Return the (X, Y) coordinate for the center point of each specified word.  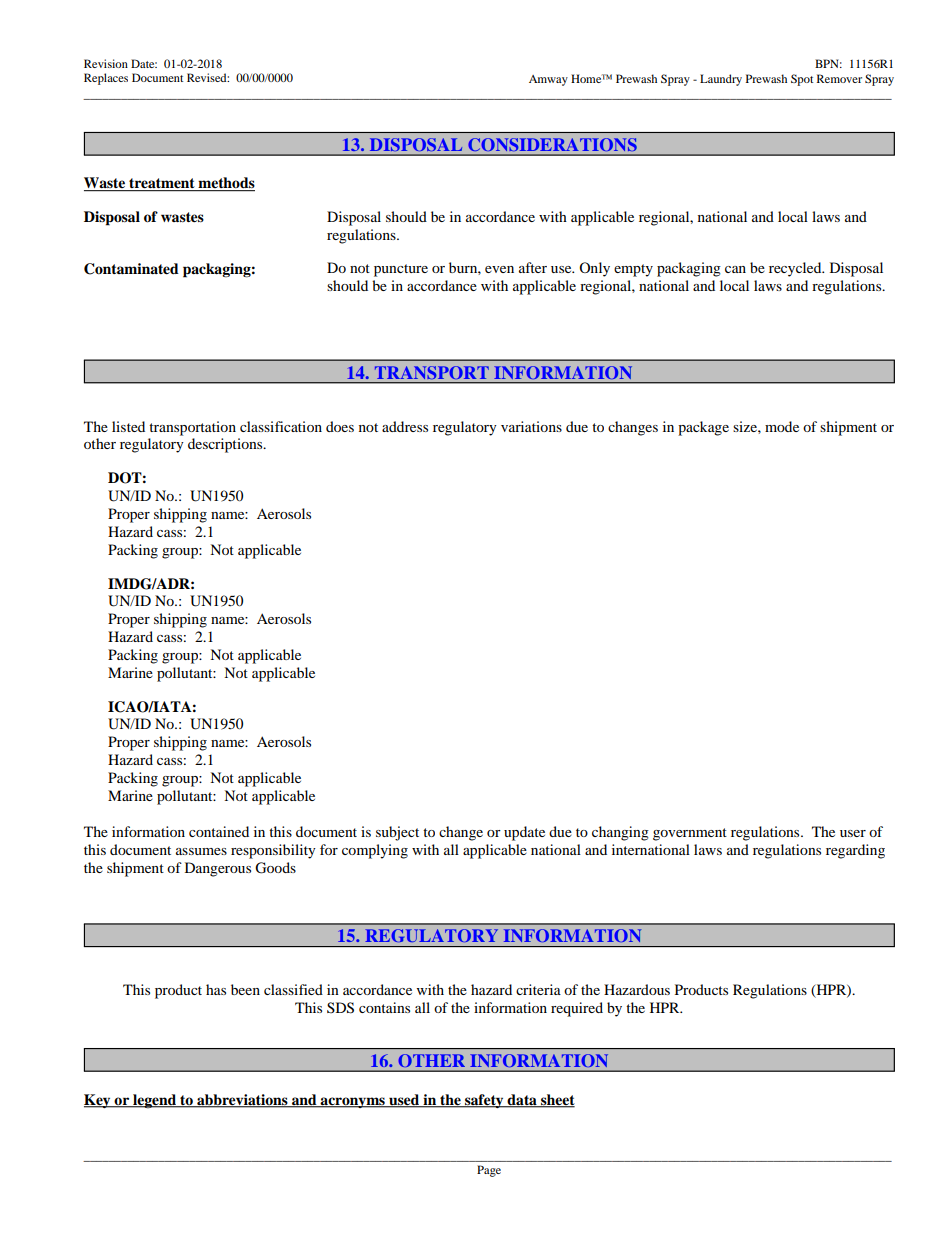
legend (154, 1101)
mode (782, 426)
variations (531, 426)
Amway (548, 80)
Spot (802, 80)
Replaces (106, 79)
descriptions (226, 445)
